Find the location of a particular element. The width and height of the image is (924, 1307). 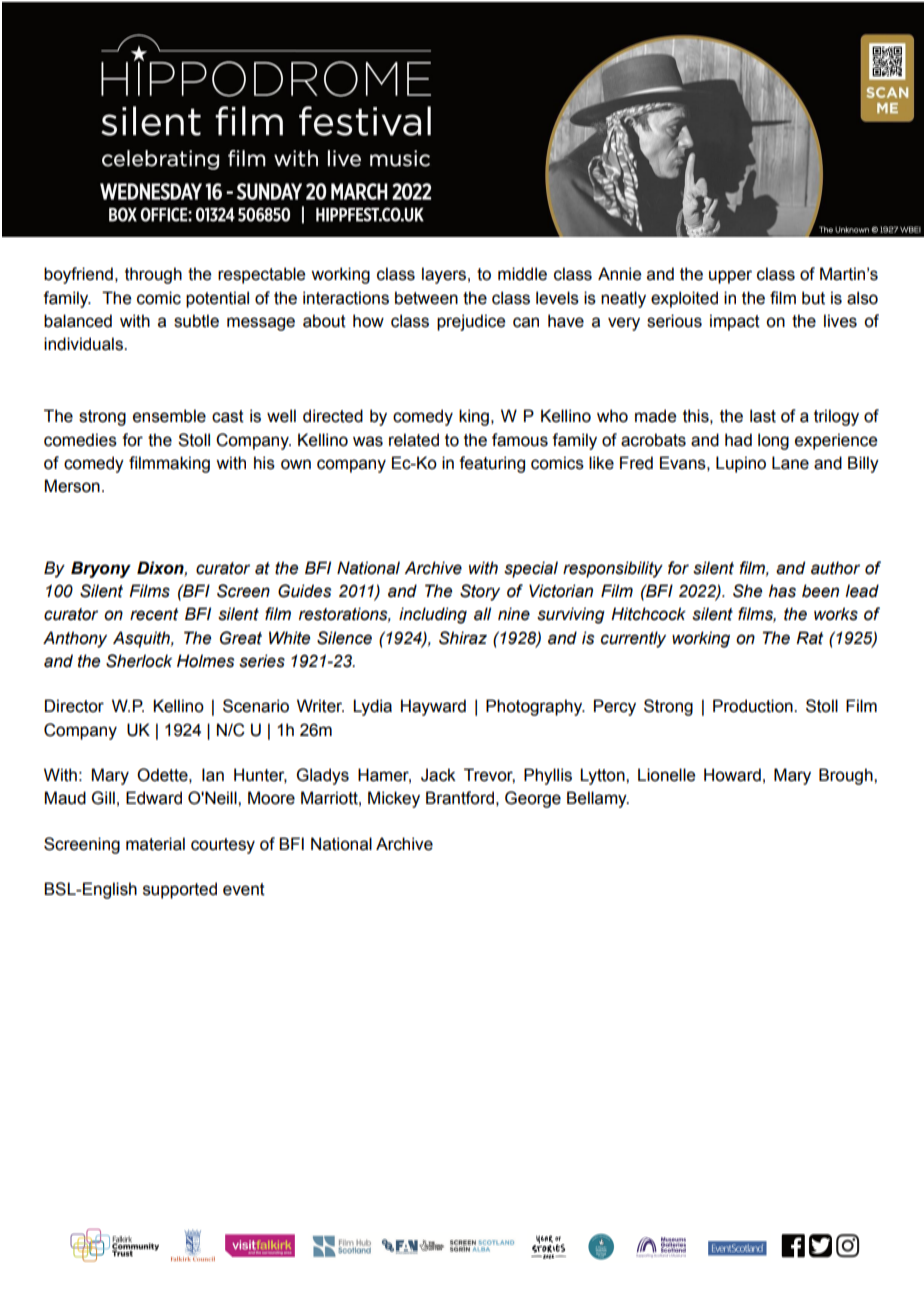

Bryony is located at coordinates (101, 569).
